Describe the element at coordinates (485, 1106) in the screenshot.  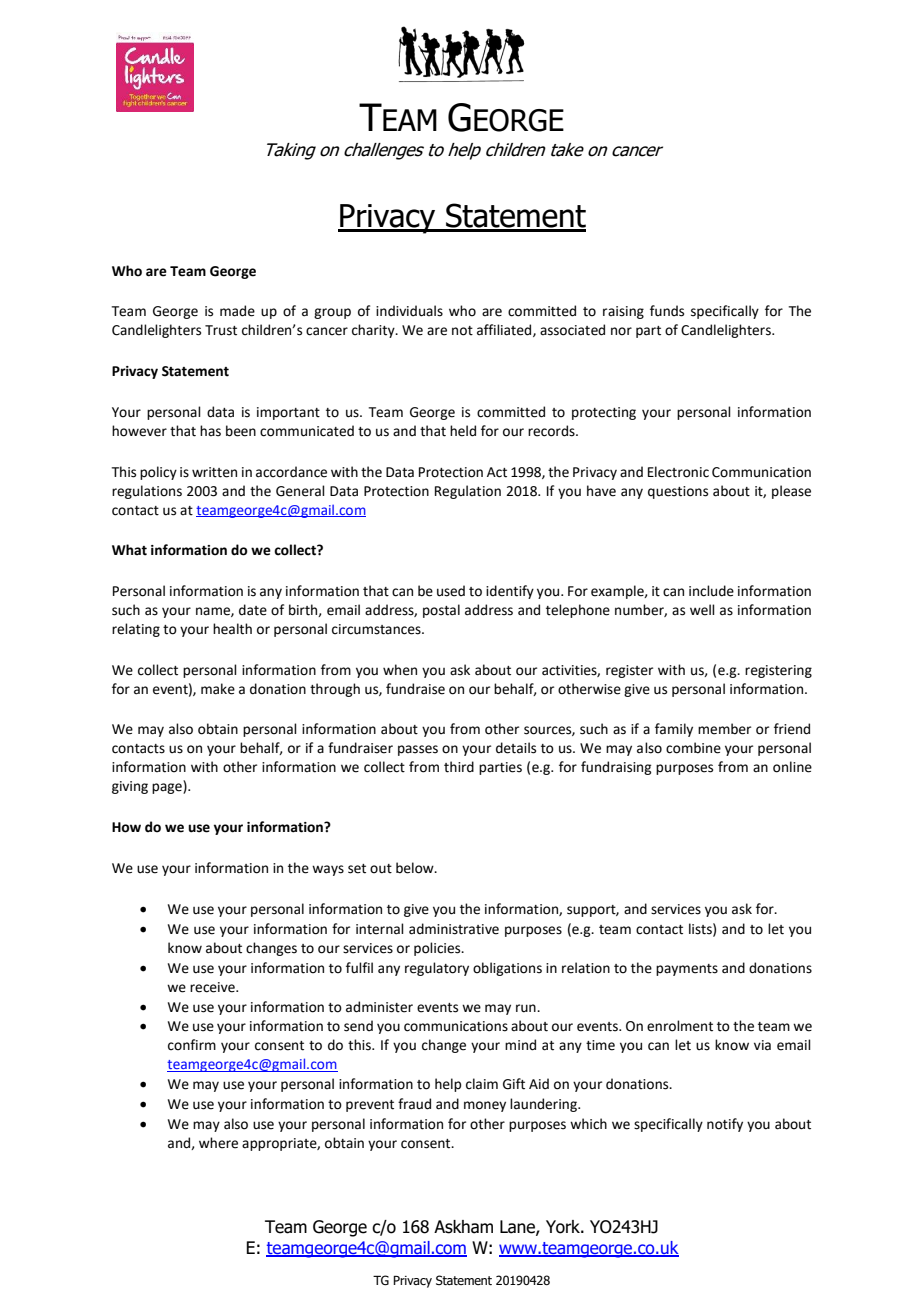
I see `money` at that location.
